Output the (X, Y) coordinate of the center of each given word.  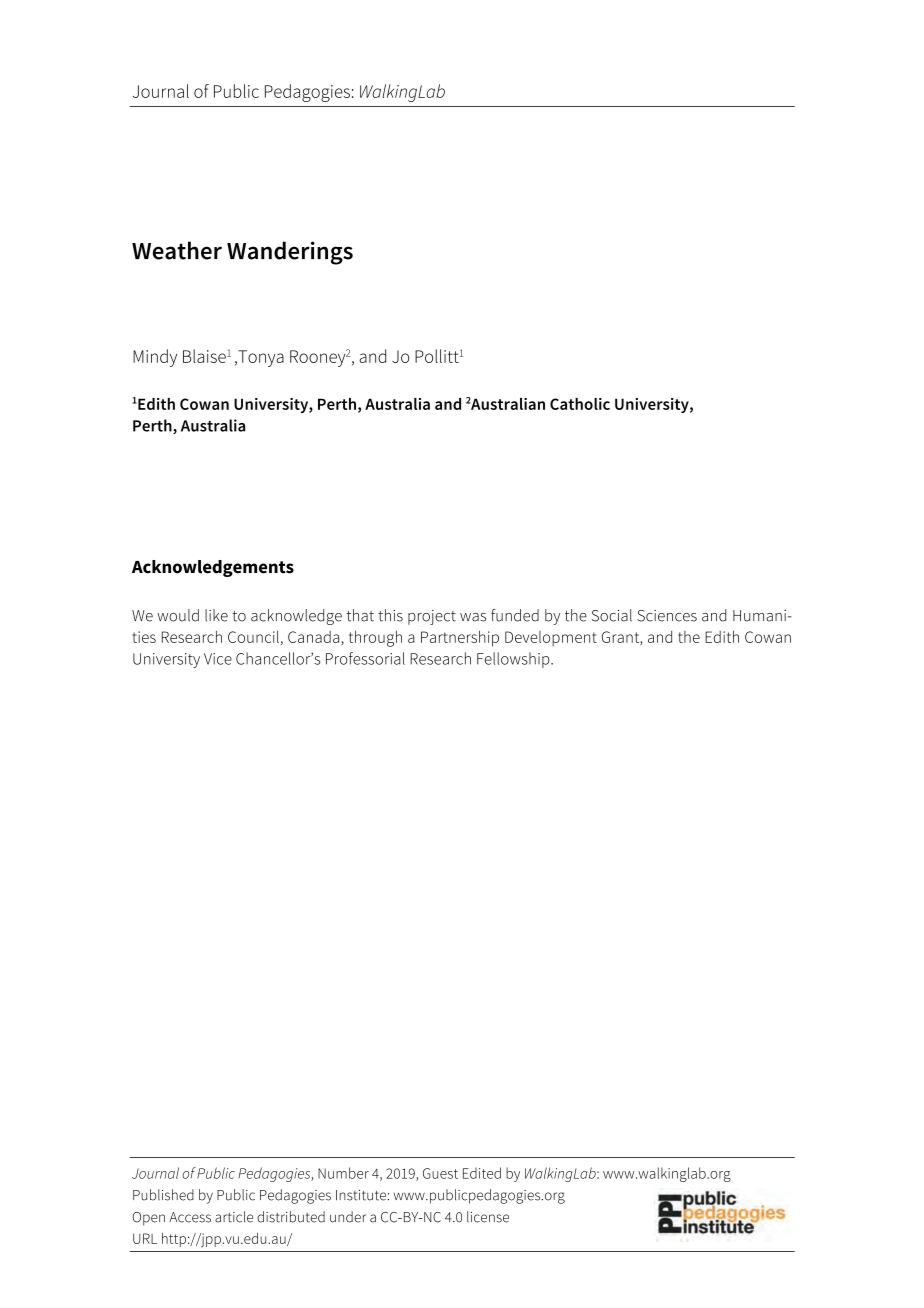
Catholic (580, 404)
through (375, 638)
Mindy (155, 358)
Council (253, 636)
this (390, 615)
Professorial (365, 658)
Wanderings (290, 253)
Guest (440, 1173)
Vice (218, 659)
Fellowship (514, 660)
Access (190, 1217)
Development (551, 639)
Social (612, 615)
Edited (482, 1173)
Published (163, 1195)
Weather (177, 250)
